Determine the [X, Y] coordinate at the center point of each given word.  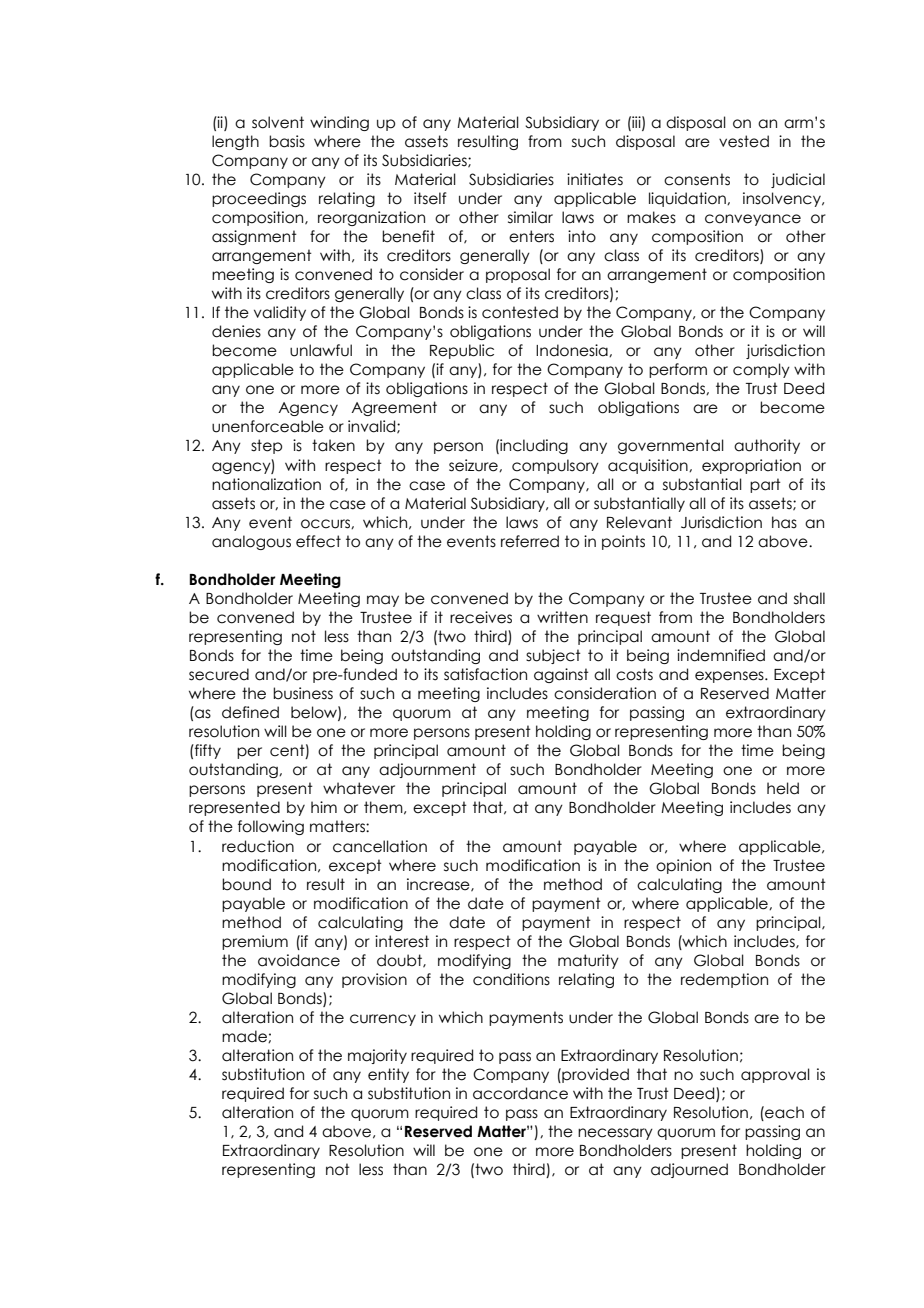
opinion [683, 866]
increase [439, 885]
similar [530, 217]
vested [744, 141]
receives [481, 617]
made [245, 1036]
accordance [520, 1093]
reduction [258, 846]
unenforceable [268, 426]
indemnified [721, 655]
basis [287, 141]
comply [761, 370]
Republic [462, 351]
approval [775, 1075]
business [303, 693]
